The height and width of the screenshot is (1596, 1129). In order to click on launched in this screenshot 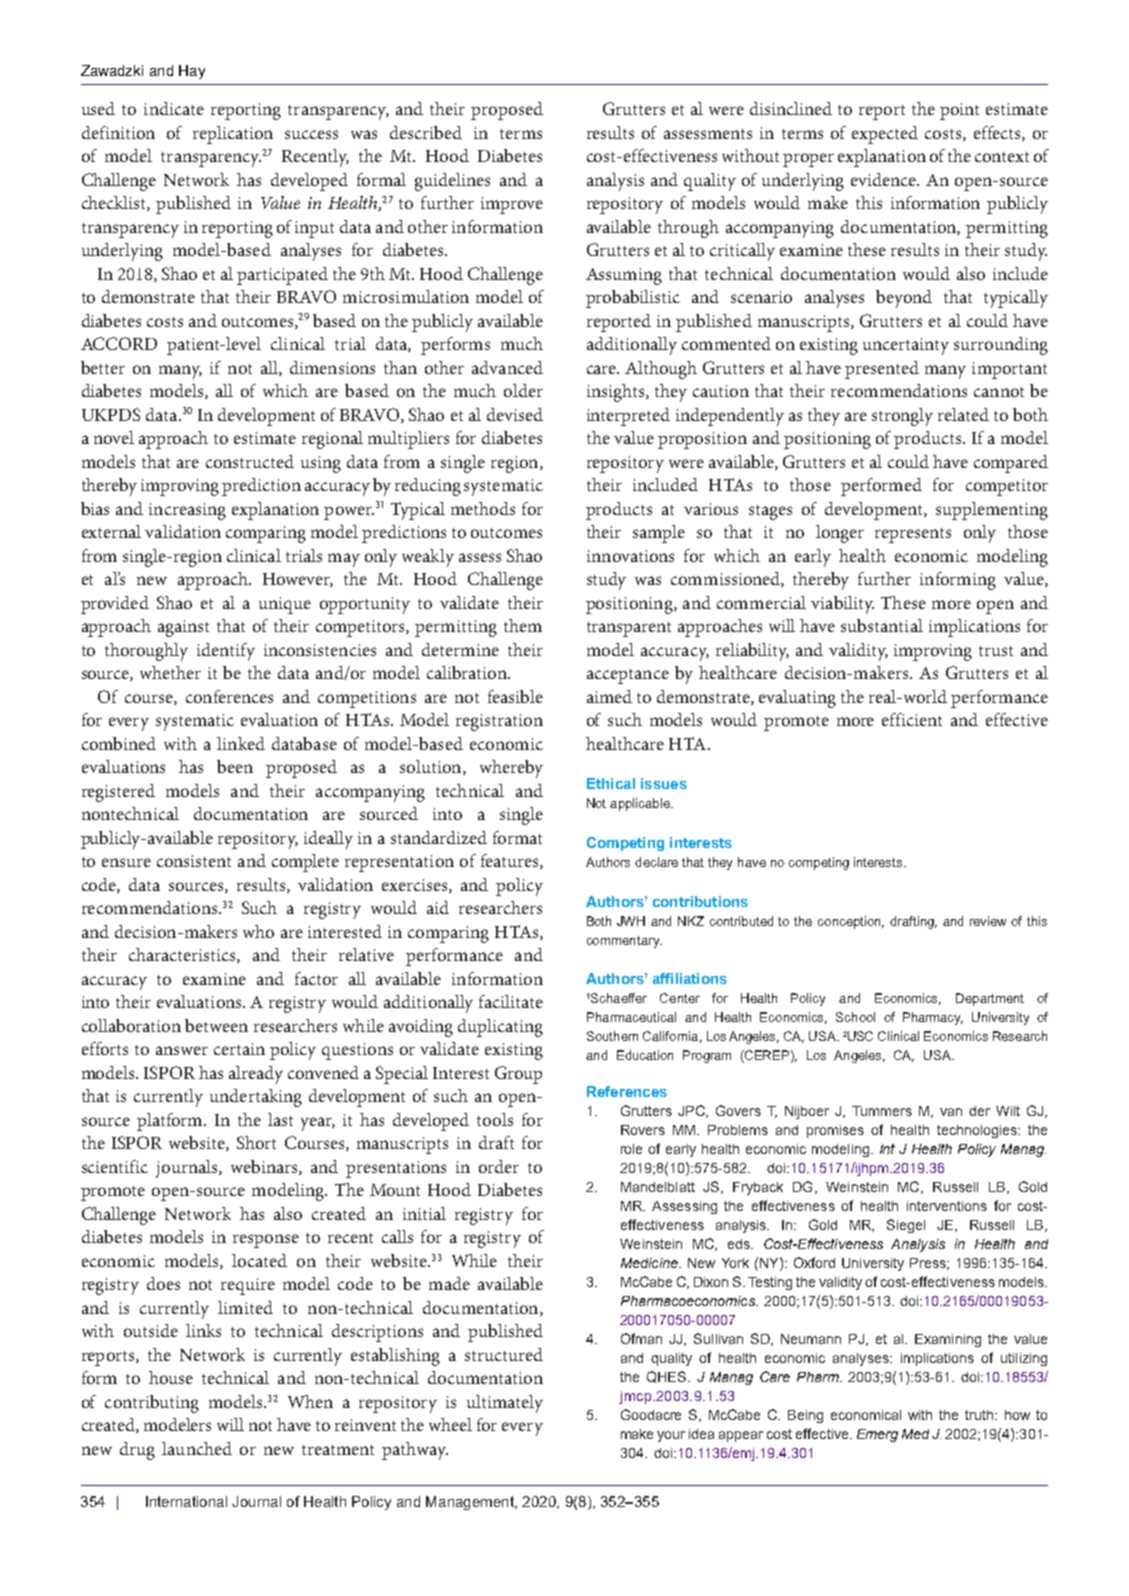, I will do `click(197, 1448)`.
